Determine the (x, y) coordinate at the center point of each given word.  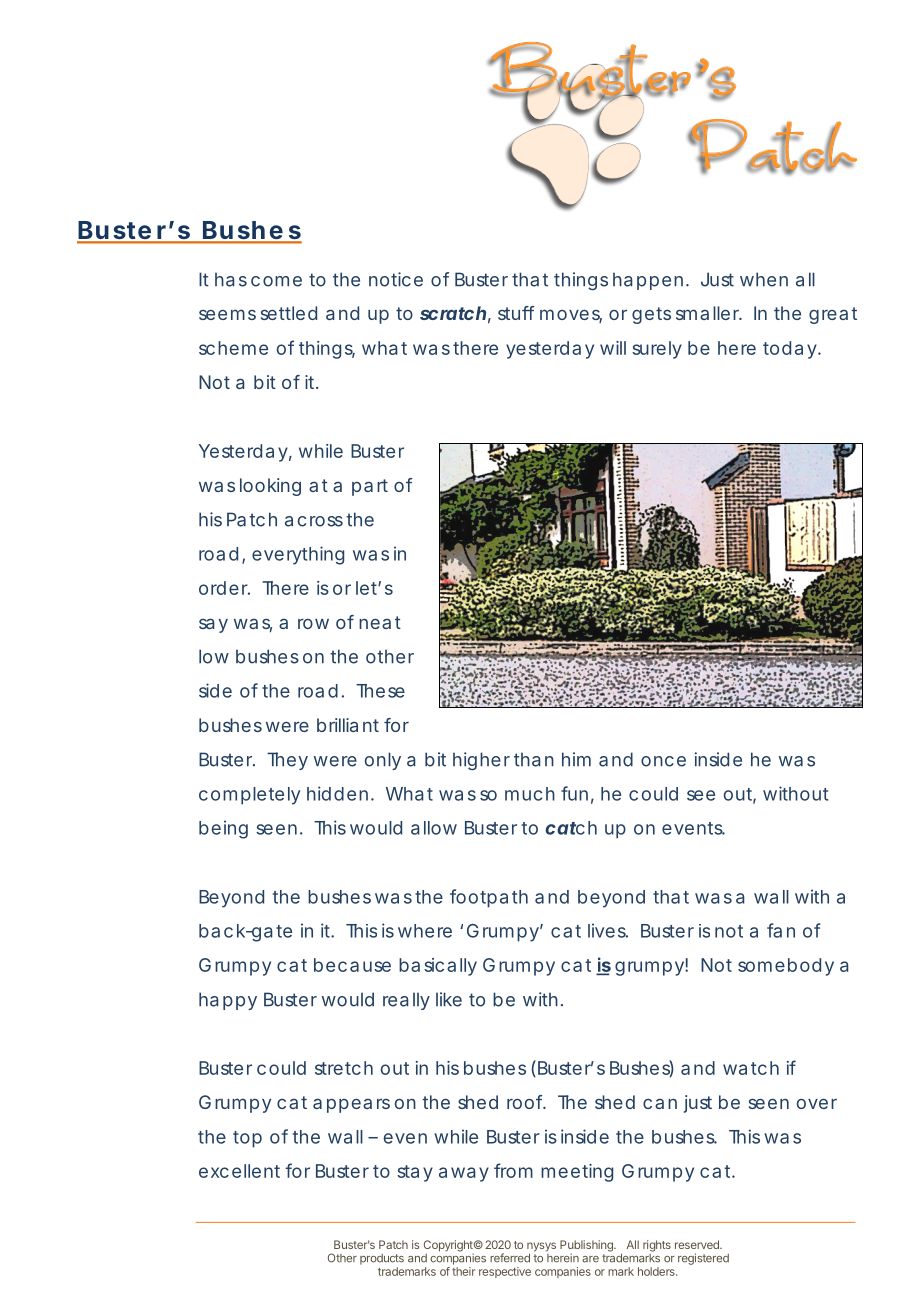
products (382, 1259)
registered (703, 1259)
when (764, 279)
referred (510, 1258)
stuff (516, 313)
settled (289, 313)
